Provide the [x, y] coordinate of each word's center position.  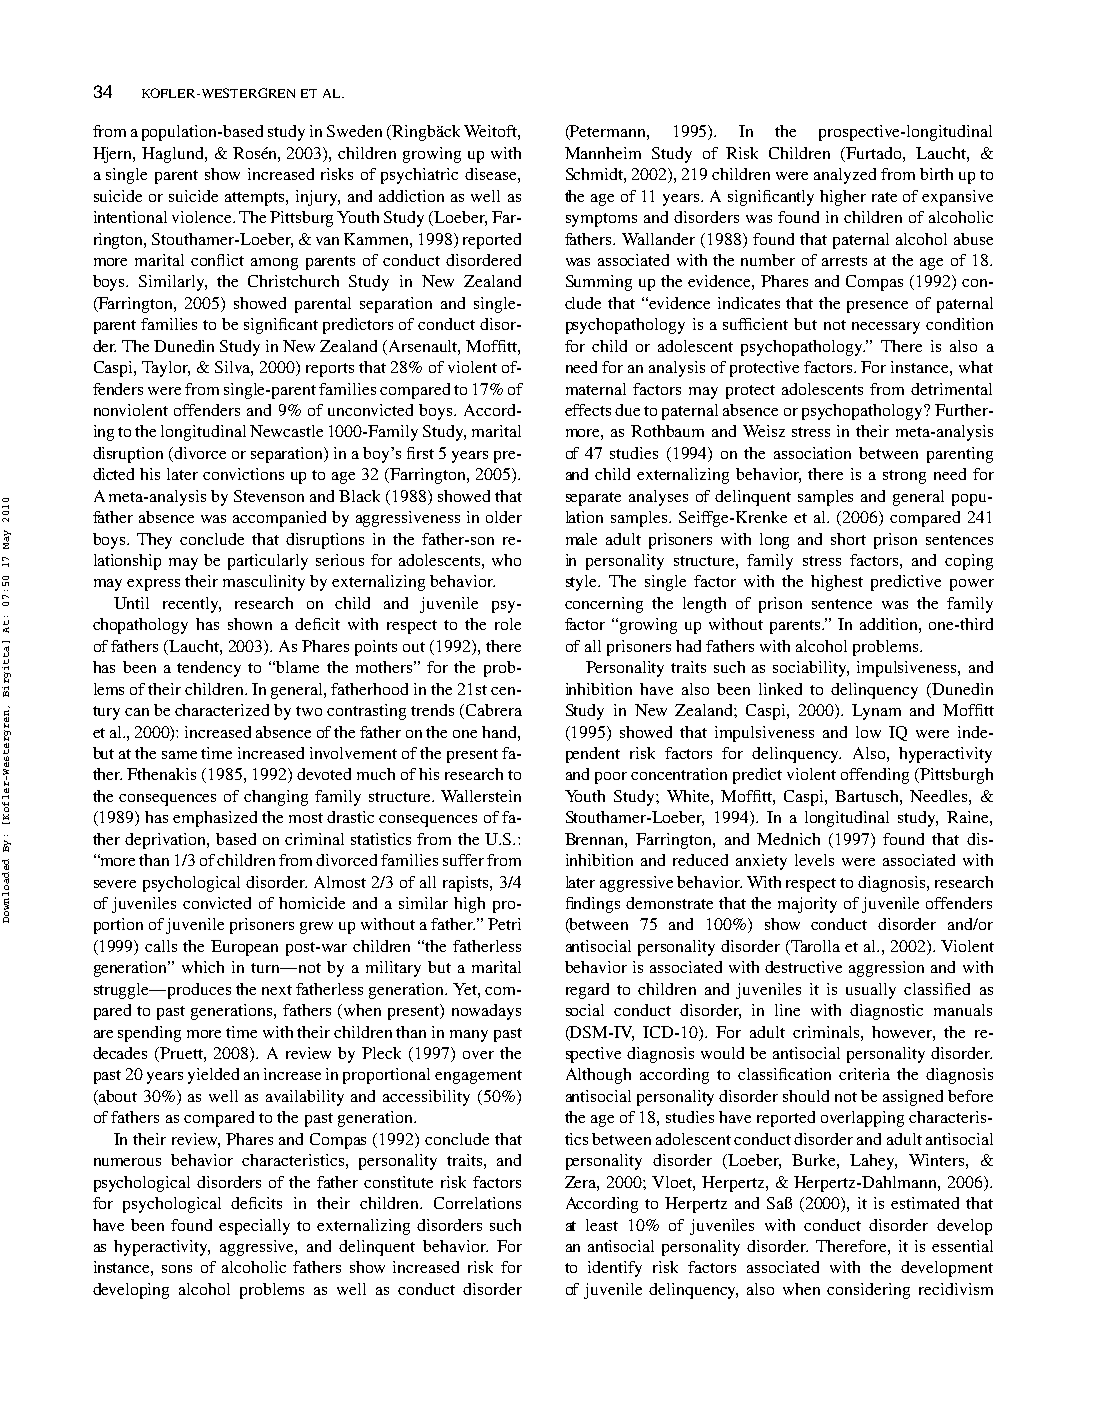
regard [587, 991]
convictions [243, 474]
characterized [222, 710]
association [812, 453]
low [868, 732]
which [203, 967]
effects [588, 410]
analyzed [845, 176]
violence [203, 217]
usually [871, 991]
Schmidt [596, 175]
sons [177, 1269]
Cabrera [492, 711]
